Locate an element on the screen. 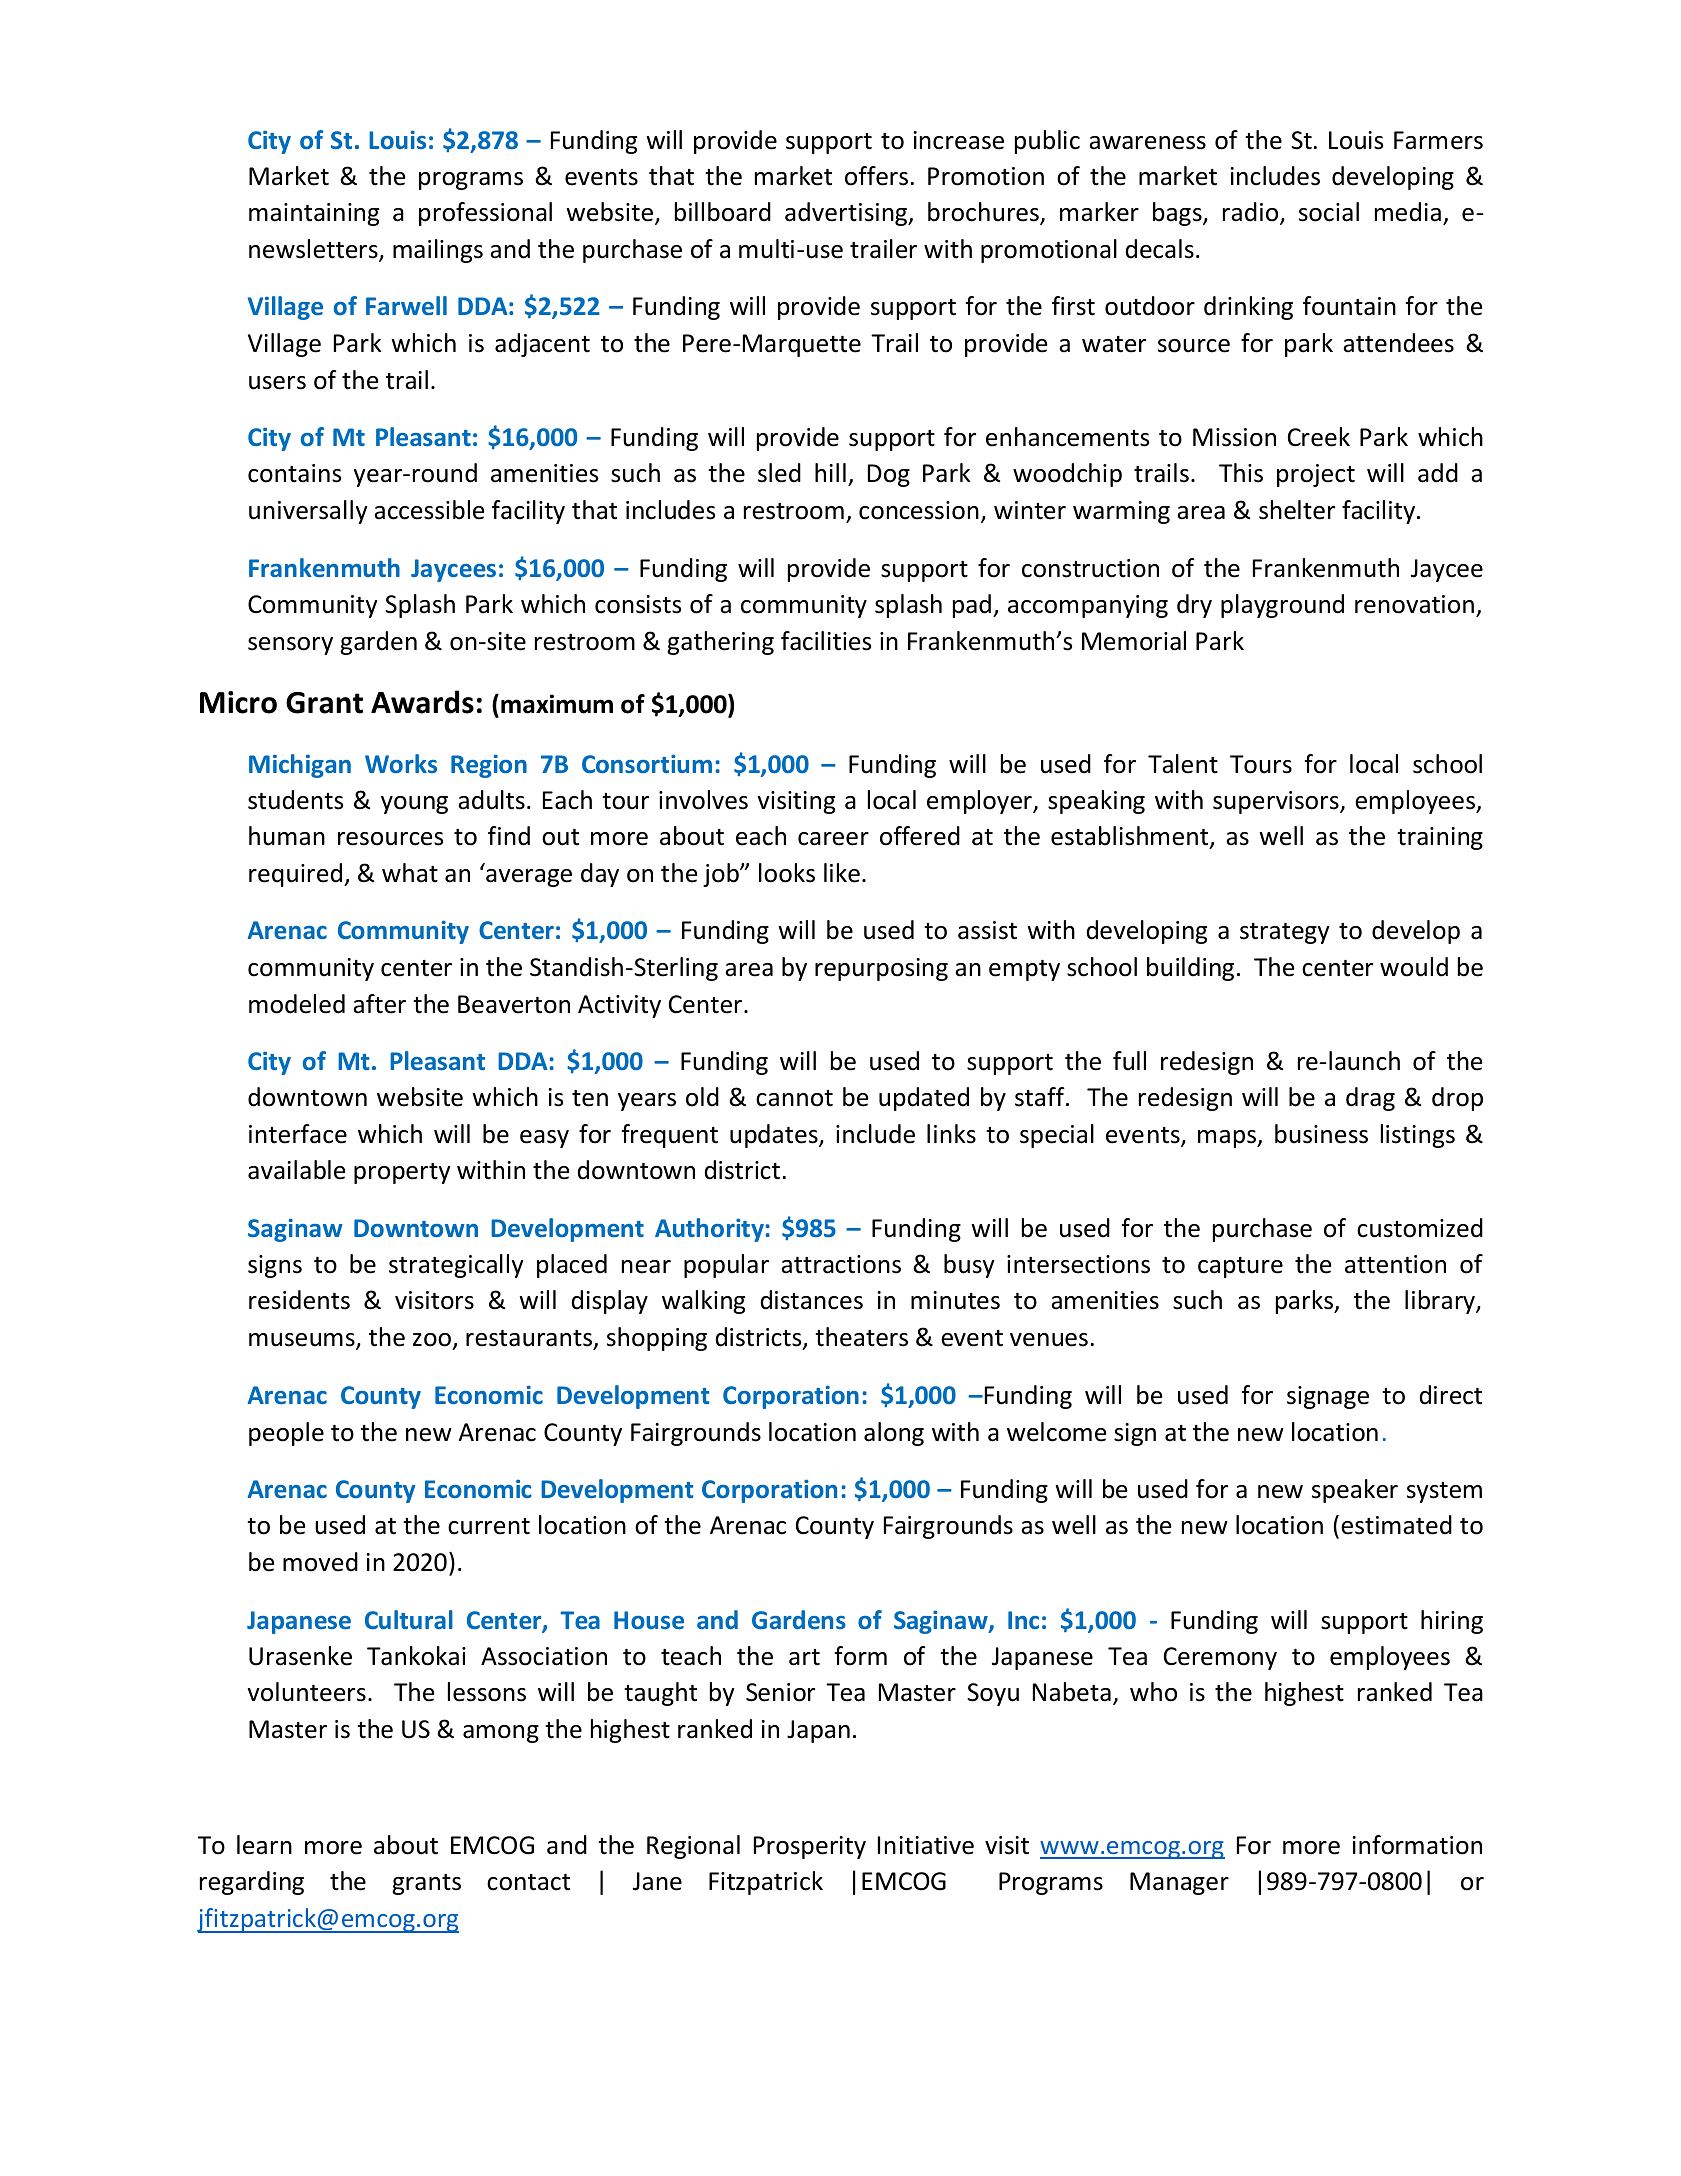 The height and width of the screenshot is (2176, 1681). after is located at coordinates (379, 1004).
